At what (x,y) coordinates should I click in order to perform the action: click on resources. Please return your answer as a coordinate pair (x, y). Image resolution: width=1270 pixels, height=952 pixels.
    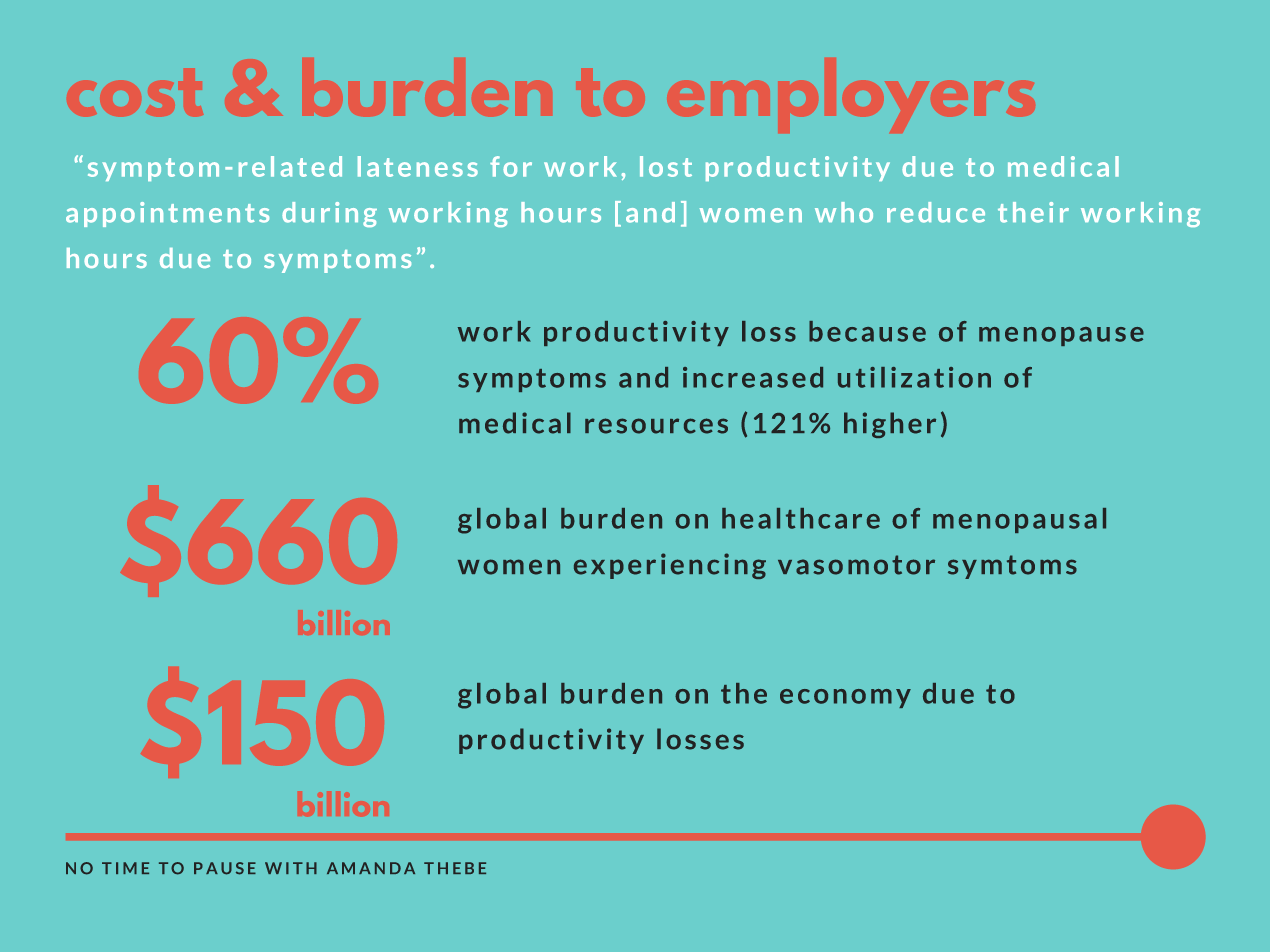
    Looking at the image, I should click on (656, 426).
